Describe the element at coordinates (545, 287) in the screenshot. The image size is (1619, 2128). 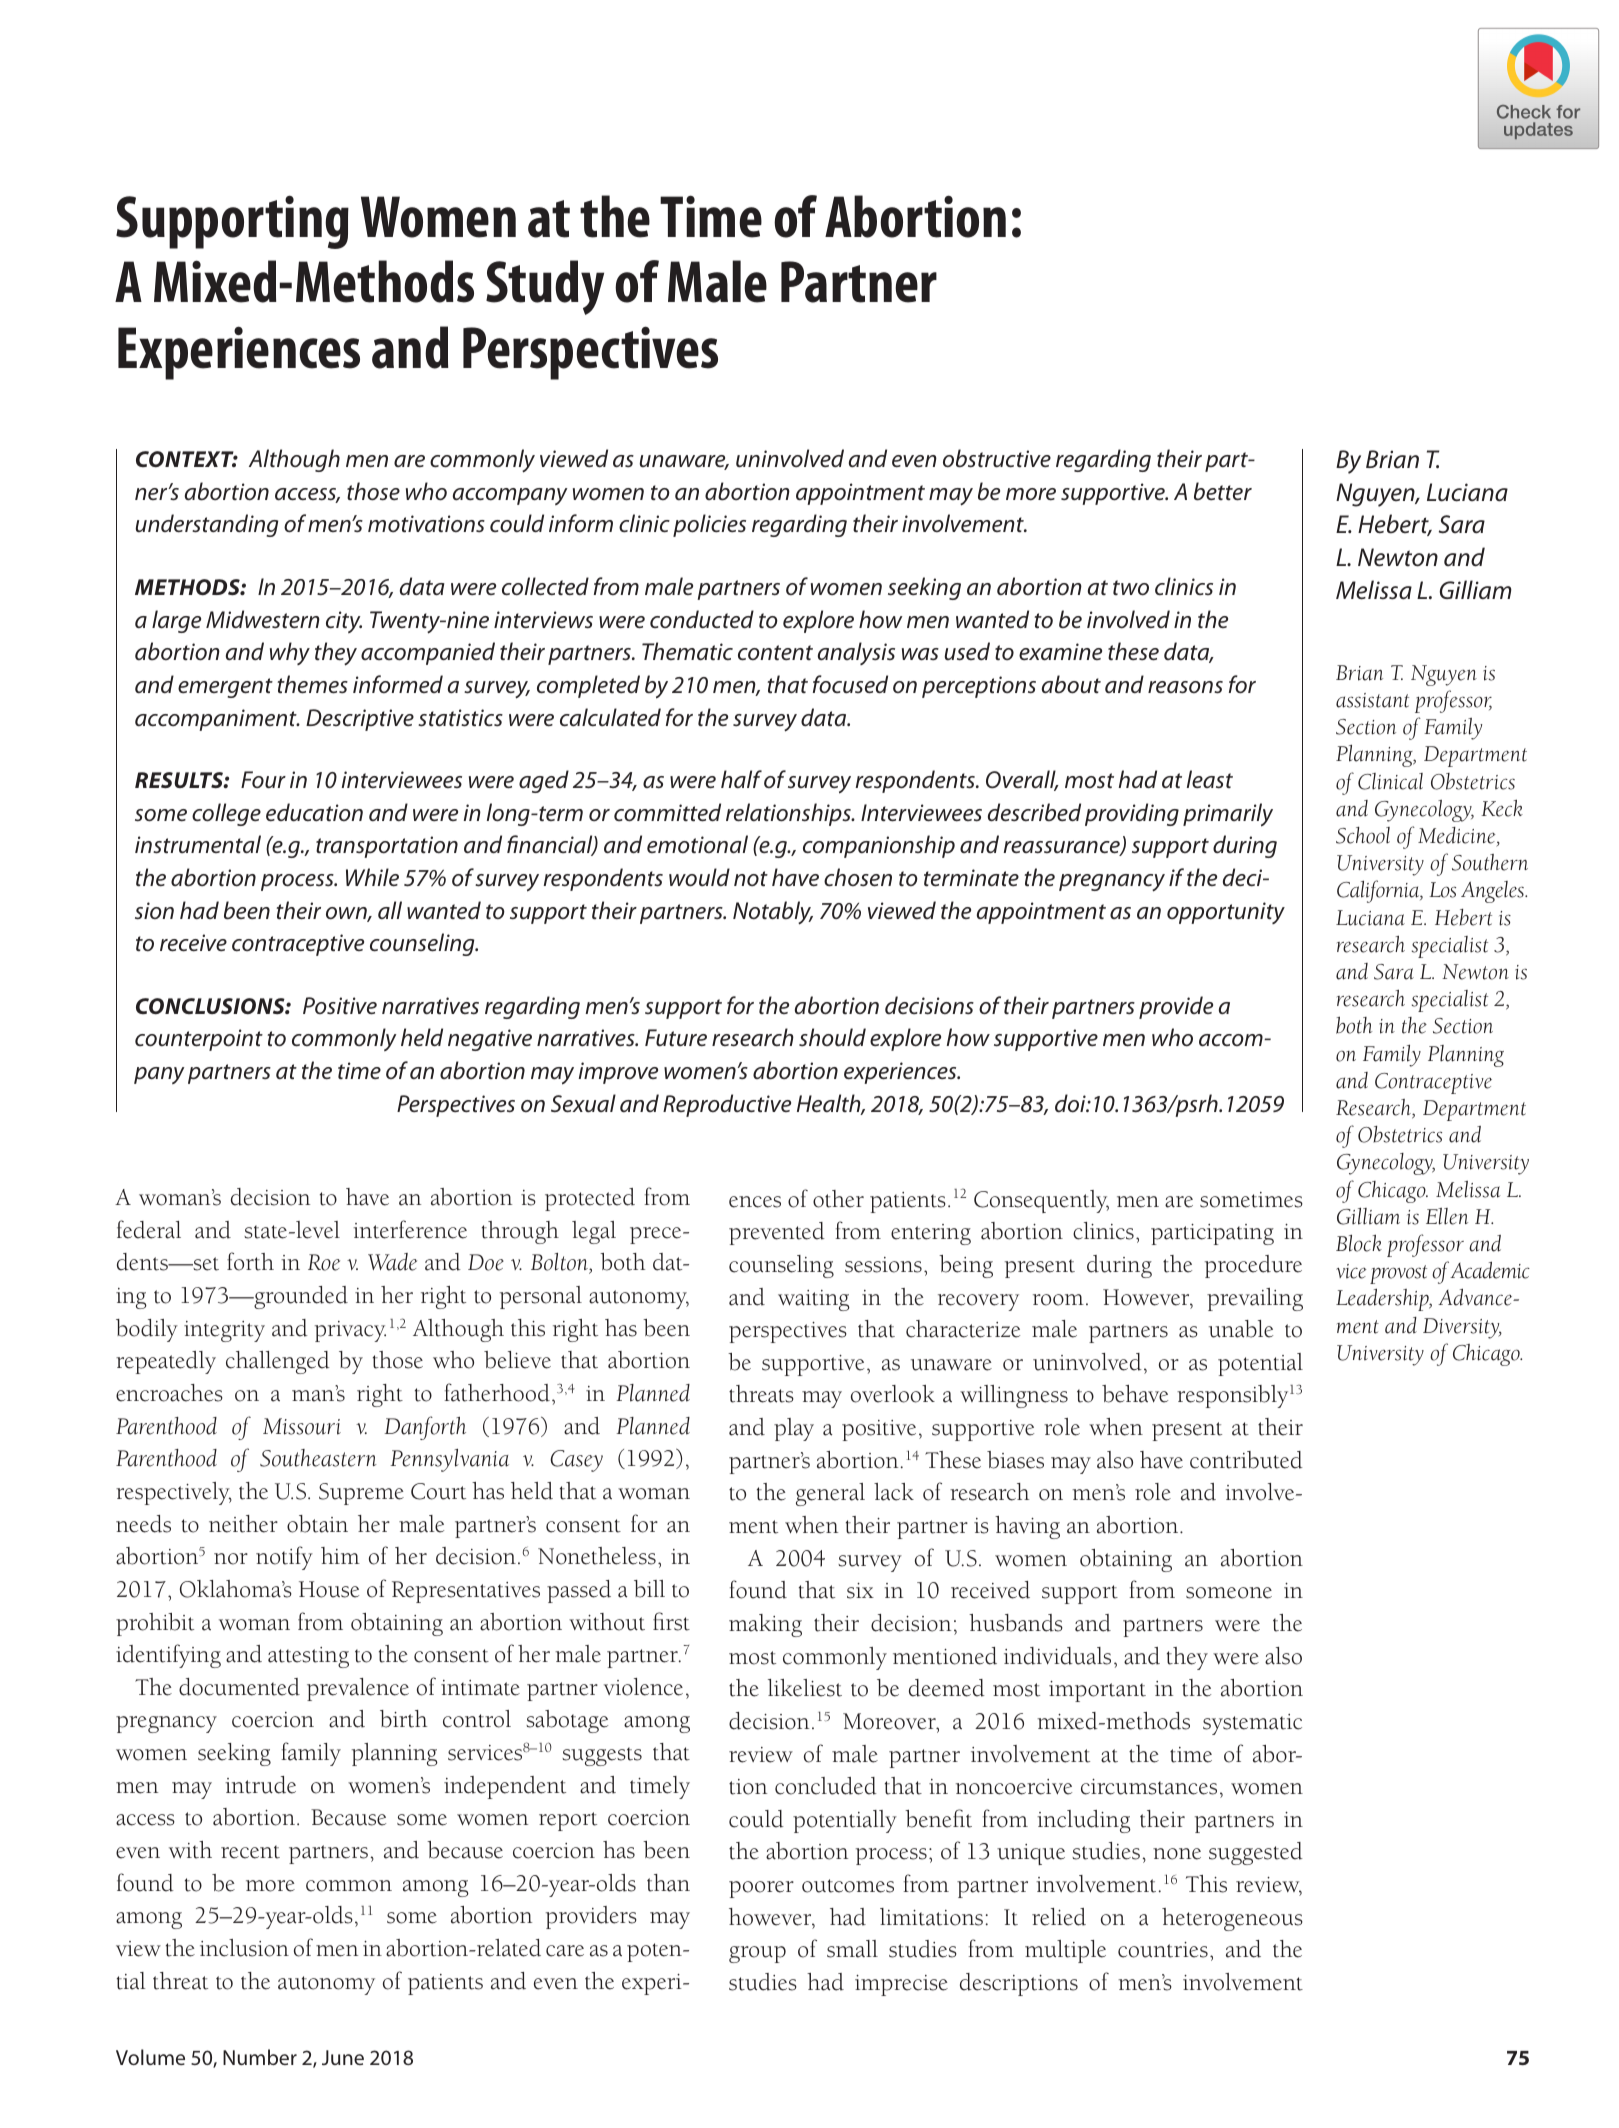
I see `Study` at that location.
